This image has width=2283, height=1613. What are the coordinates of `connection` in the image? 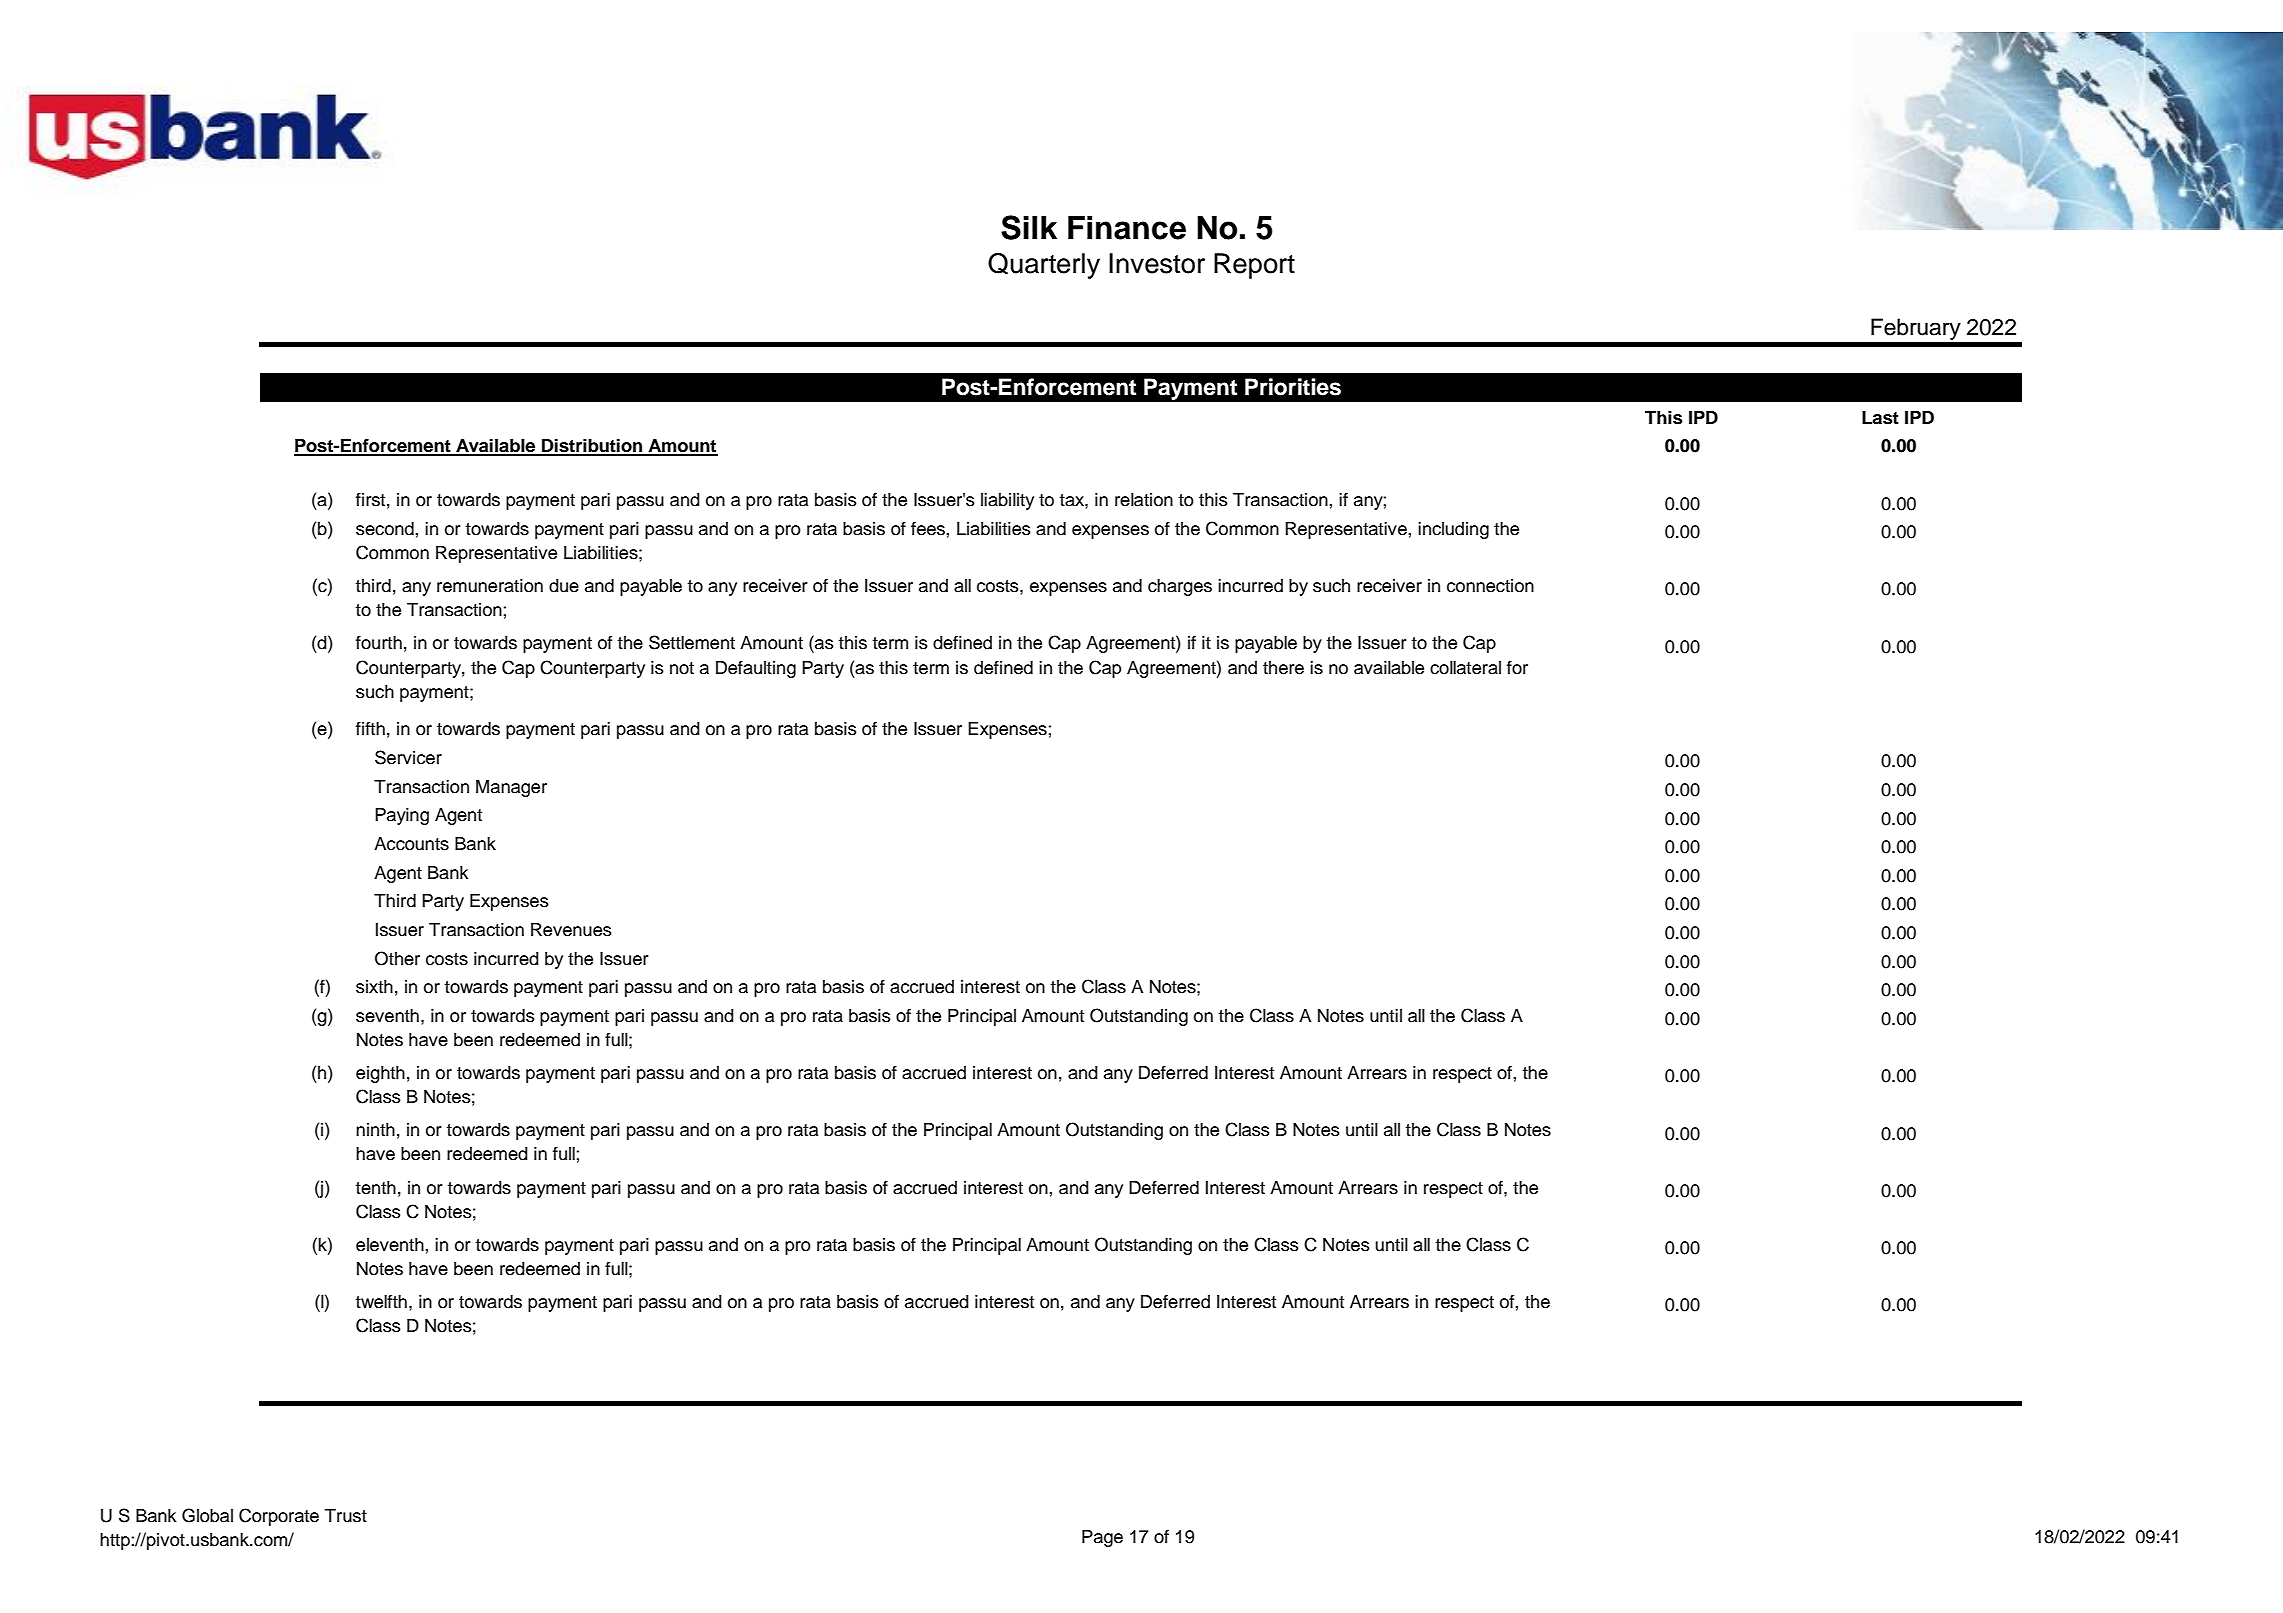 It's located at (1490, 586).
